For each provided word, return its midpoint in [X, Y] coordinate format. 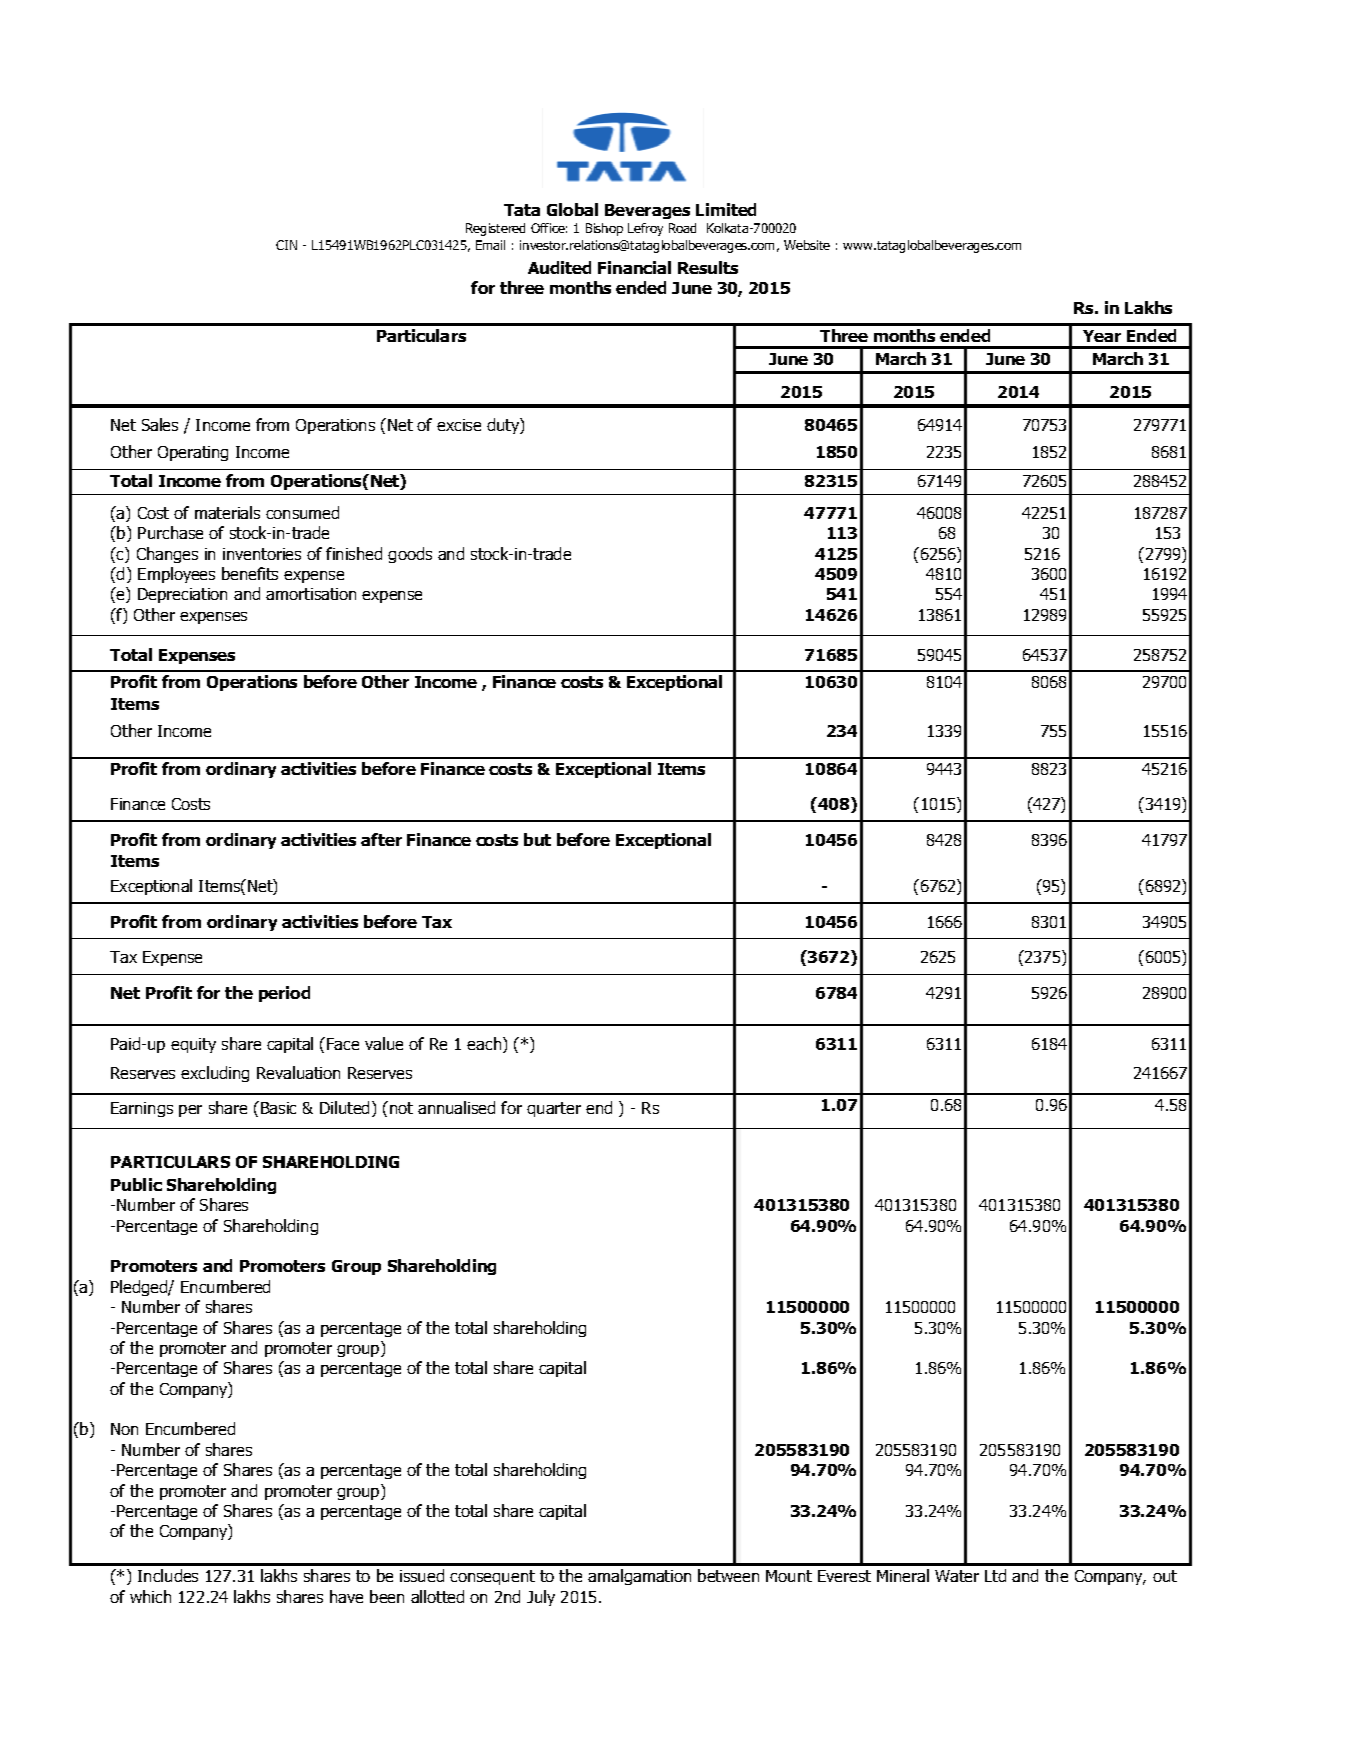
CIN [286, 245]
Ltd [995, 1575]
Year [1102, 336]
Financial [634, 267]
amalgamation [639, 1577]
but [537, 839]
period [284, 994]
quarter [554, 1109]
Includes [168, 1575]
